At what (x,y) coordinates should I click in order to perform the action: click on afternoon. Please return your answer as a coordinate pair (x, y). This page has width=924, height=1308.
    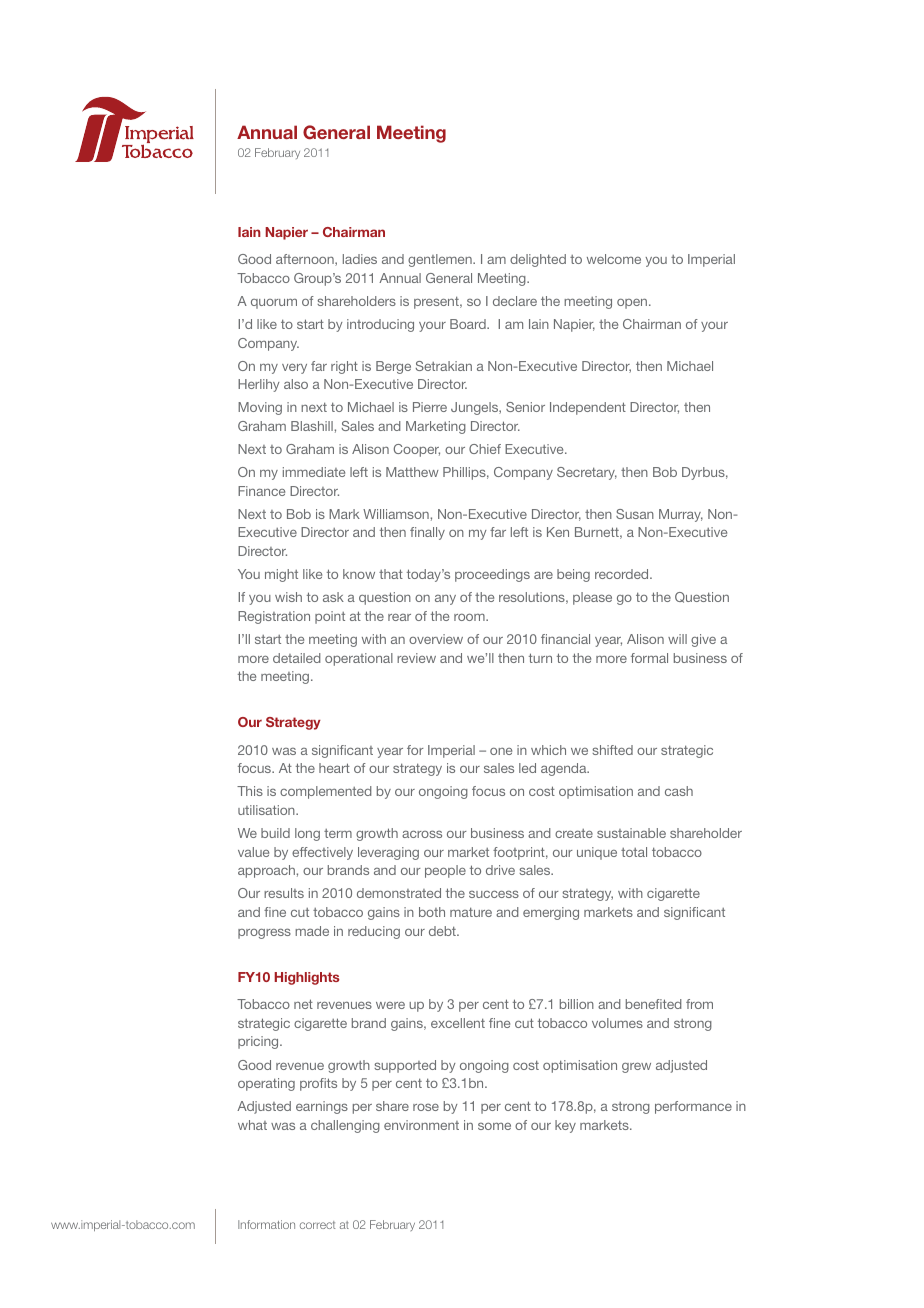
    Looking at the image, I should click on (306, 260).
